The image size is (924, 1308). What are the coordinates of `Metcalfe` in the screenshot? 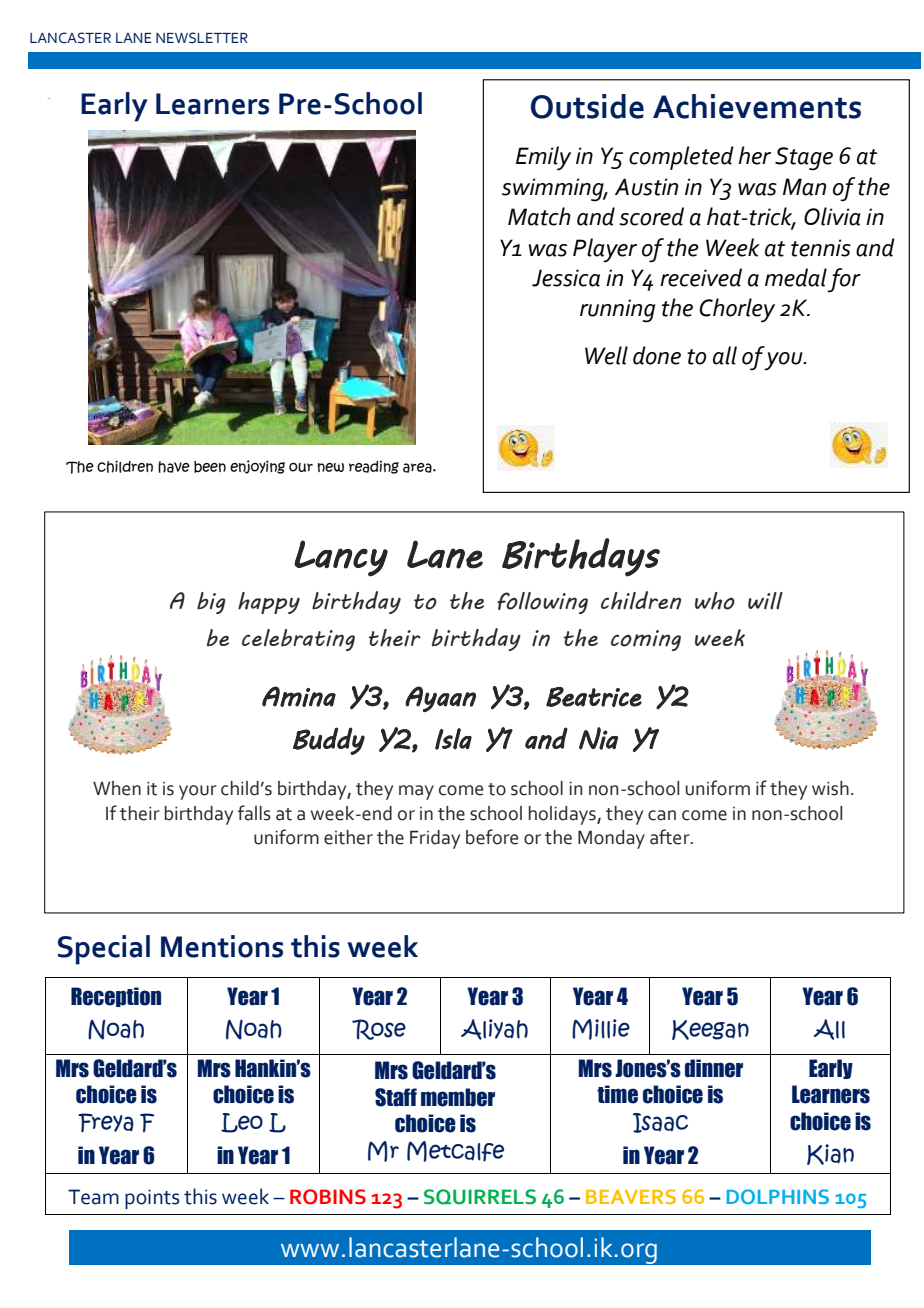 It's located at (455, 1151).
